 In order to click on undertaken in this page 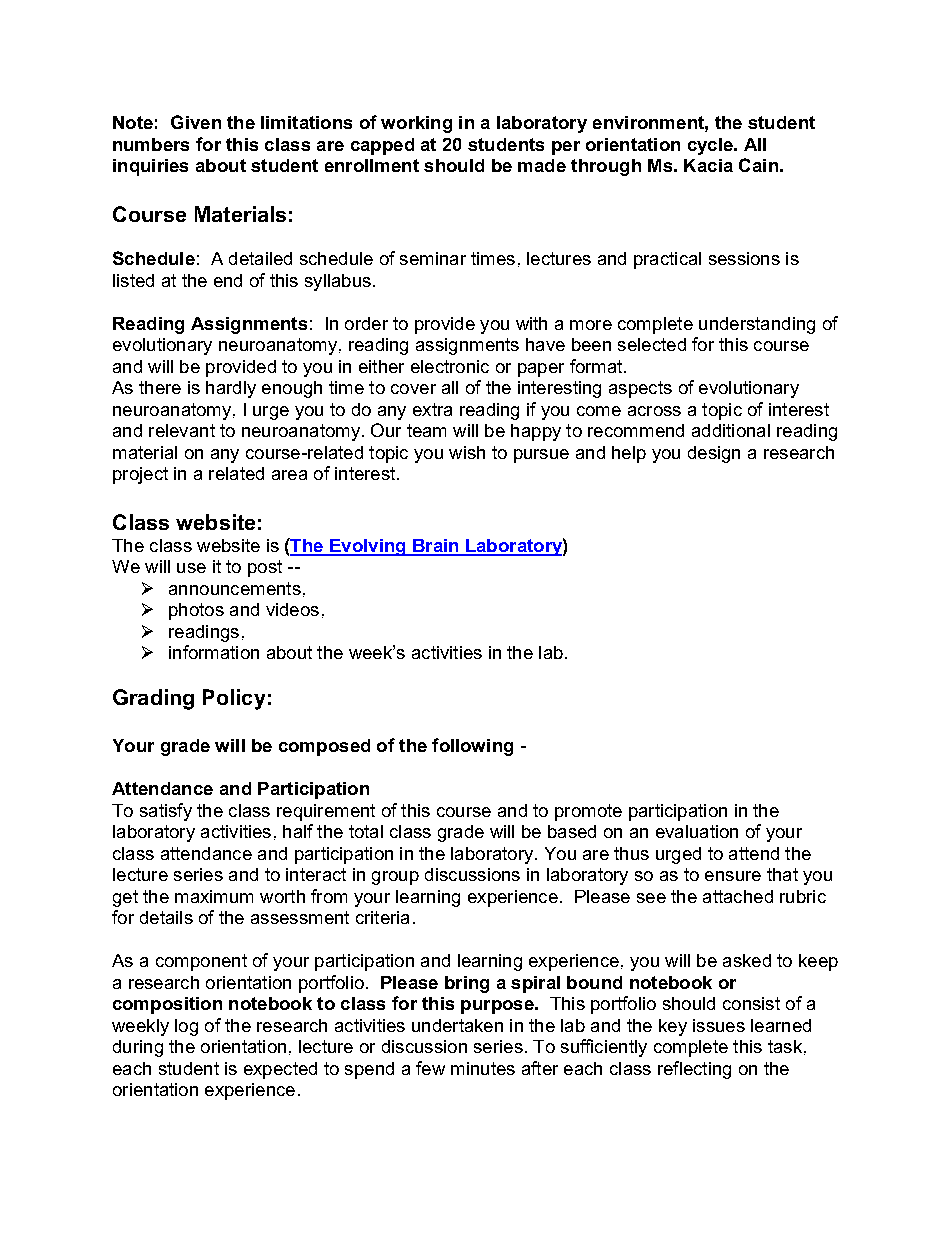, I will do `click(457, 1025)`.
